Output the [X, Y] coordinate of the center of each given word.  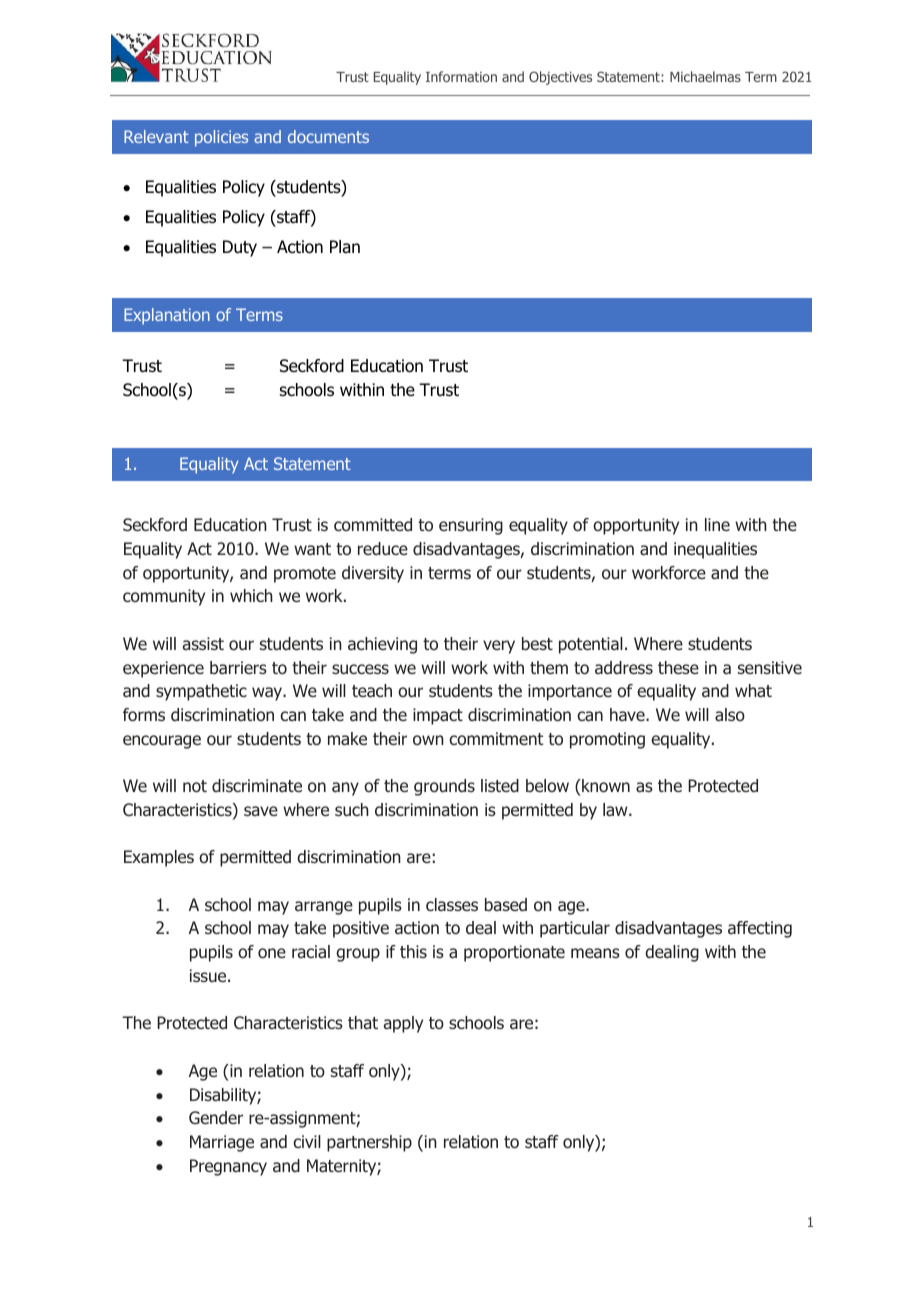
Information [461, 76]
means [595, 953]
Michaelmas [705, 76]
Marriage [222, 1143]
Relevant [156, 136]
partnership [369, 1143]
